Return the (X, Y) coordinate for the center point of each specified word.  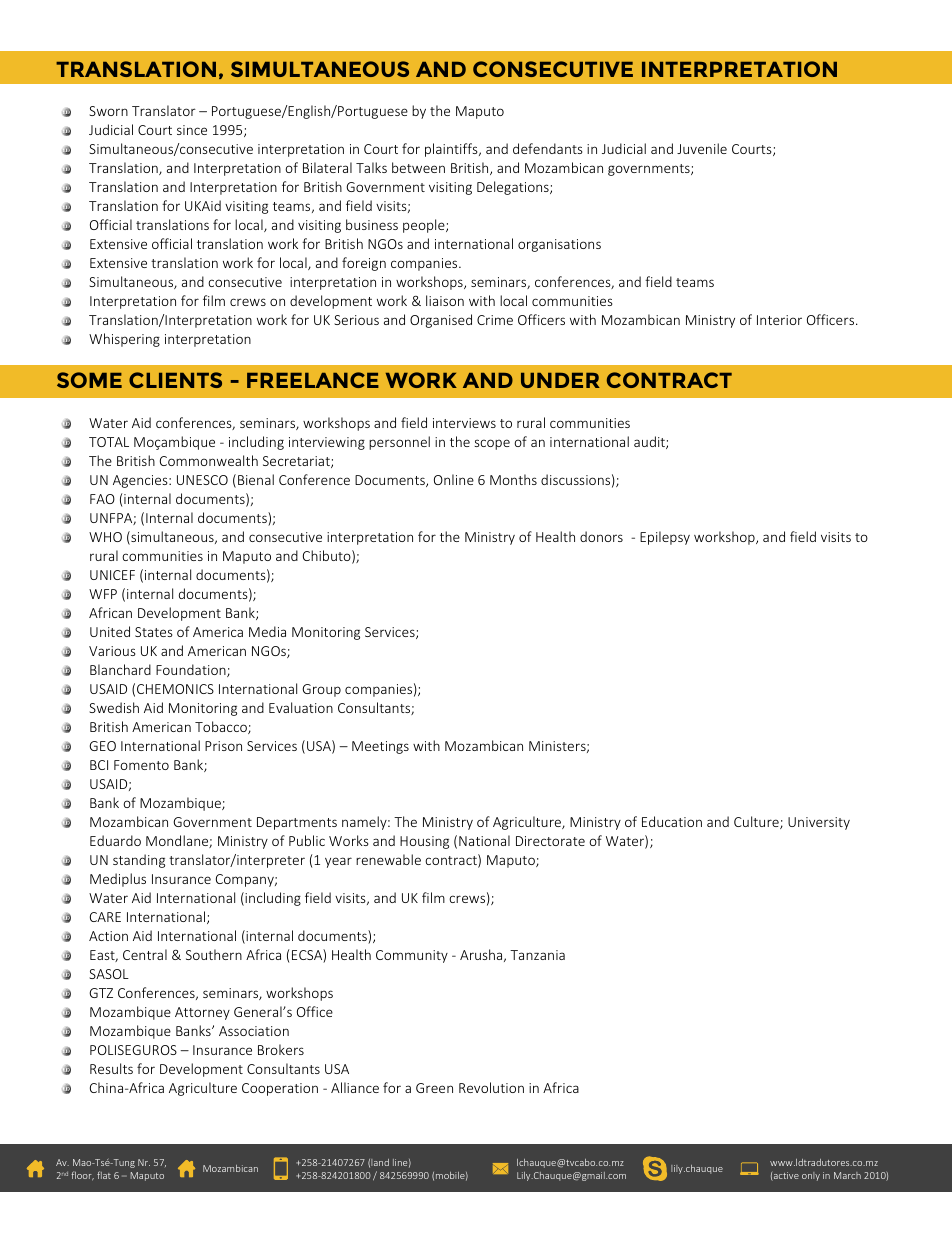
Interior (779, 320)
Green (434, 1088)
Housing (424, 842)
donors (601, 536)
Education (672, 821)
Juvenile (702, 148)
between (418, 167)
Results (111, 1068)
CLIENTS (175, 380)
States (154, 632)
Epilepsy (665, 538)
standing (139, 861)
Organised (441, 321)
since (192, 130)
